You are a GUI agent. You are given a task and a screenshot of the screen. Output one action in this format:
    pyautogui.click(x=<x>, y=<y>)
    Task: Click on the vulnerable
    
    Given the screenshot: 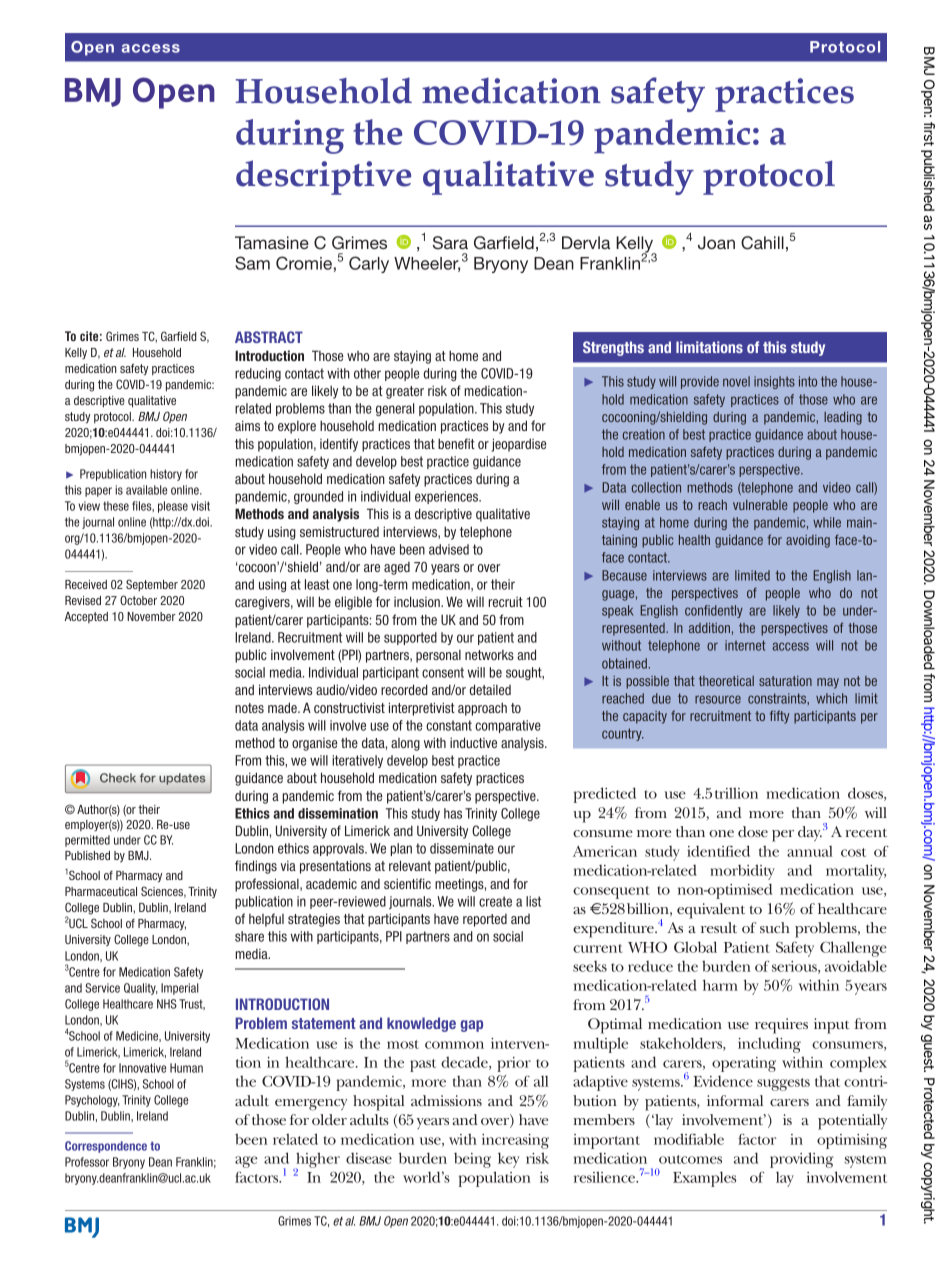 What is the action you would take?
    pyautogui.click(x=760, y=505)
